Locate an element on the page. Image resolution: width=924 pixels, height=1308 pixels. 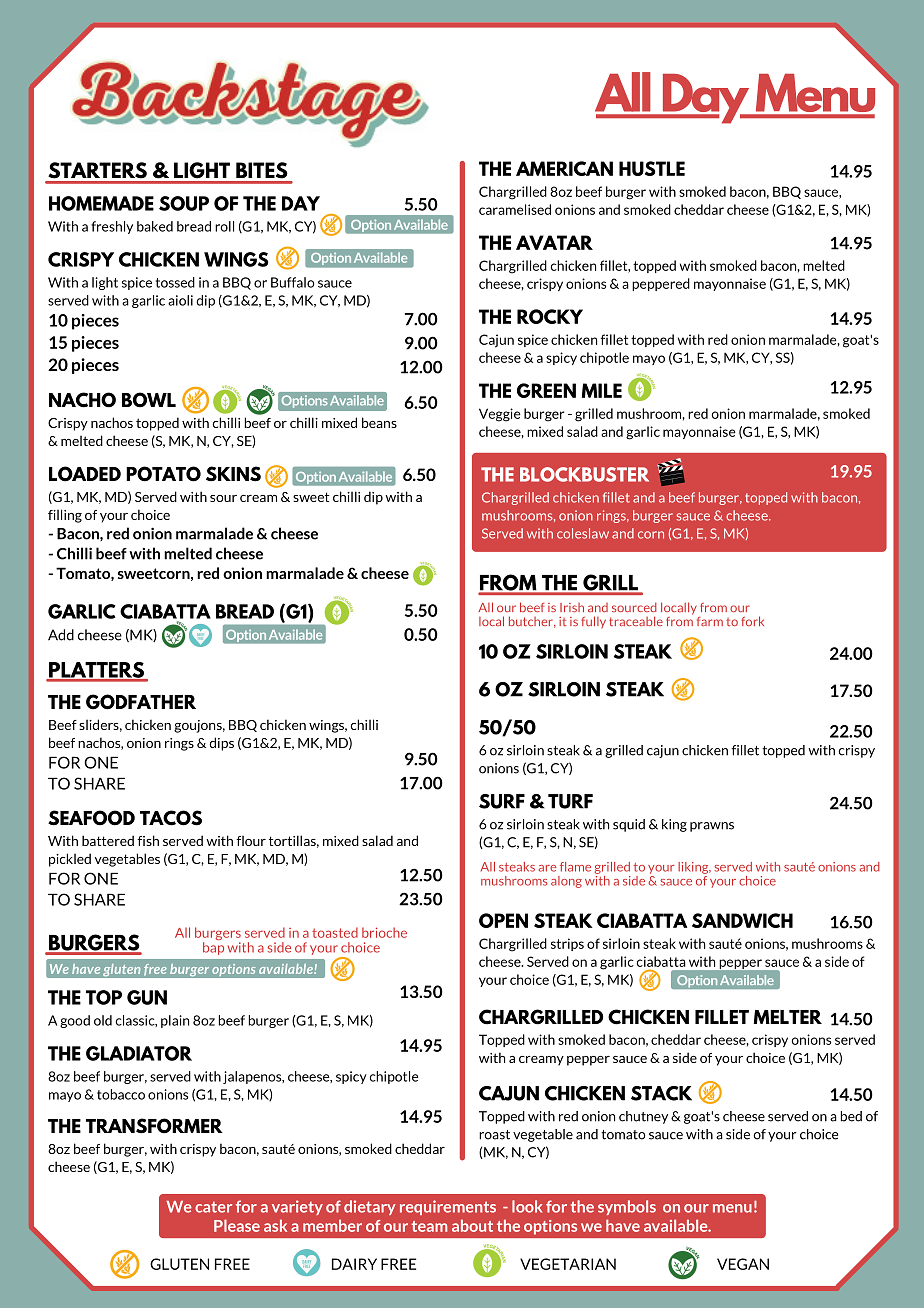
cater is located at coordinates (213, 1207).
